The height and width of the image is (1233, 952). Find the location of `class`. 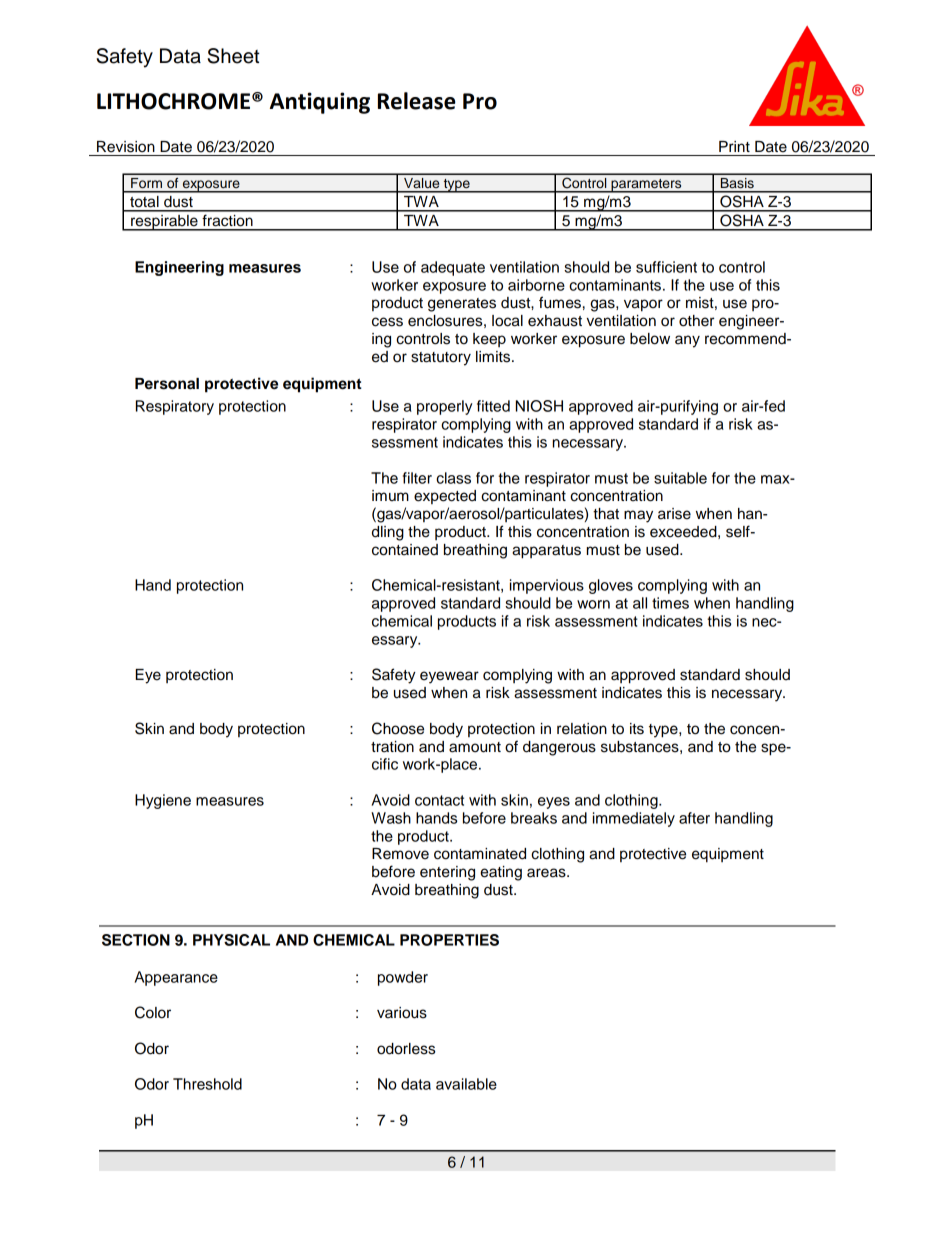

class is located at coordinates (453, 478).
